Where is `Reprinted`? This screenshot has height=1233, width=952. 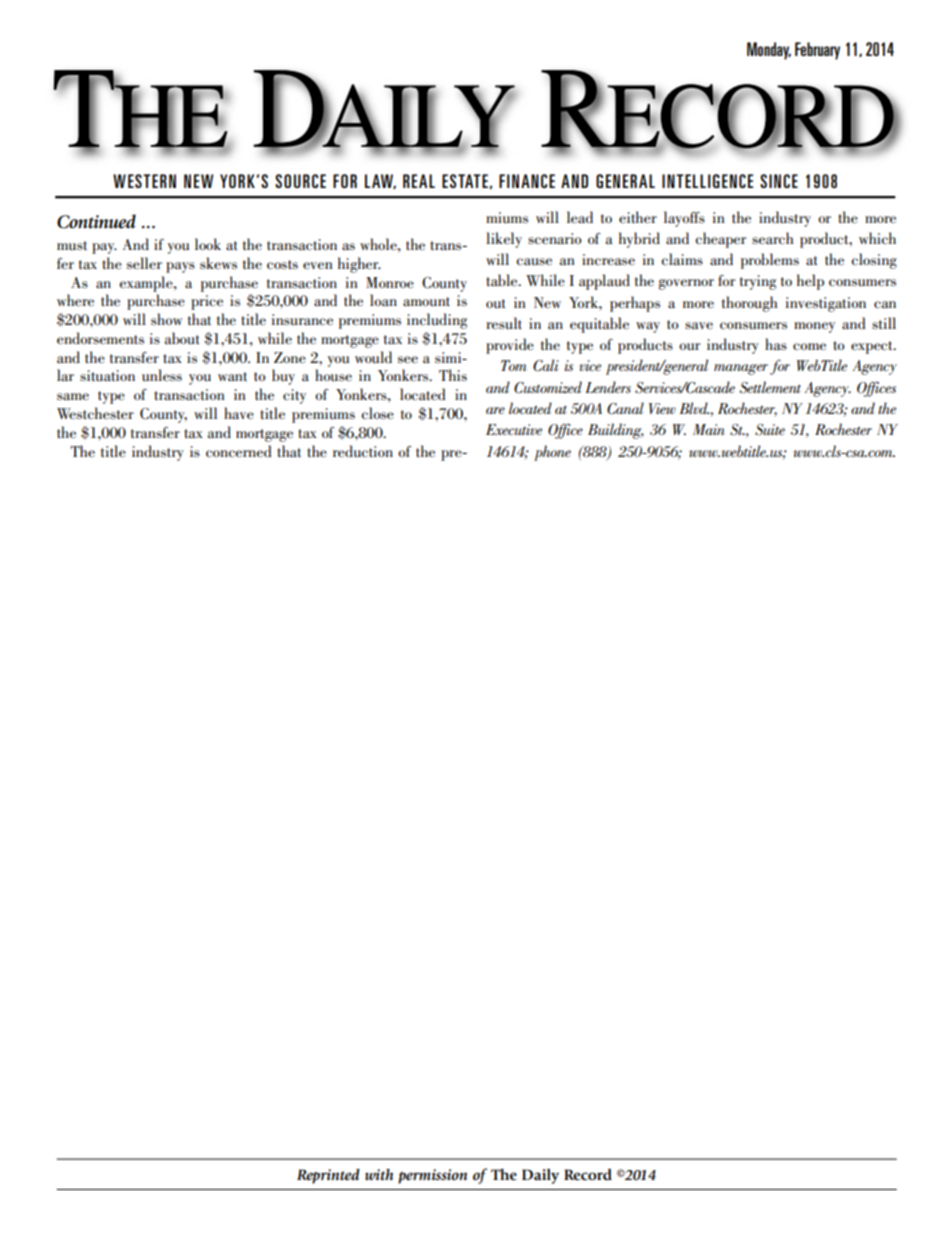
Reprinted is located at coordinates (328, 1176).
